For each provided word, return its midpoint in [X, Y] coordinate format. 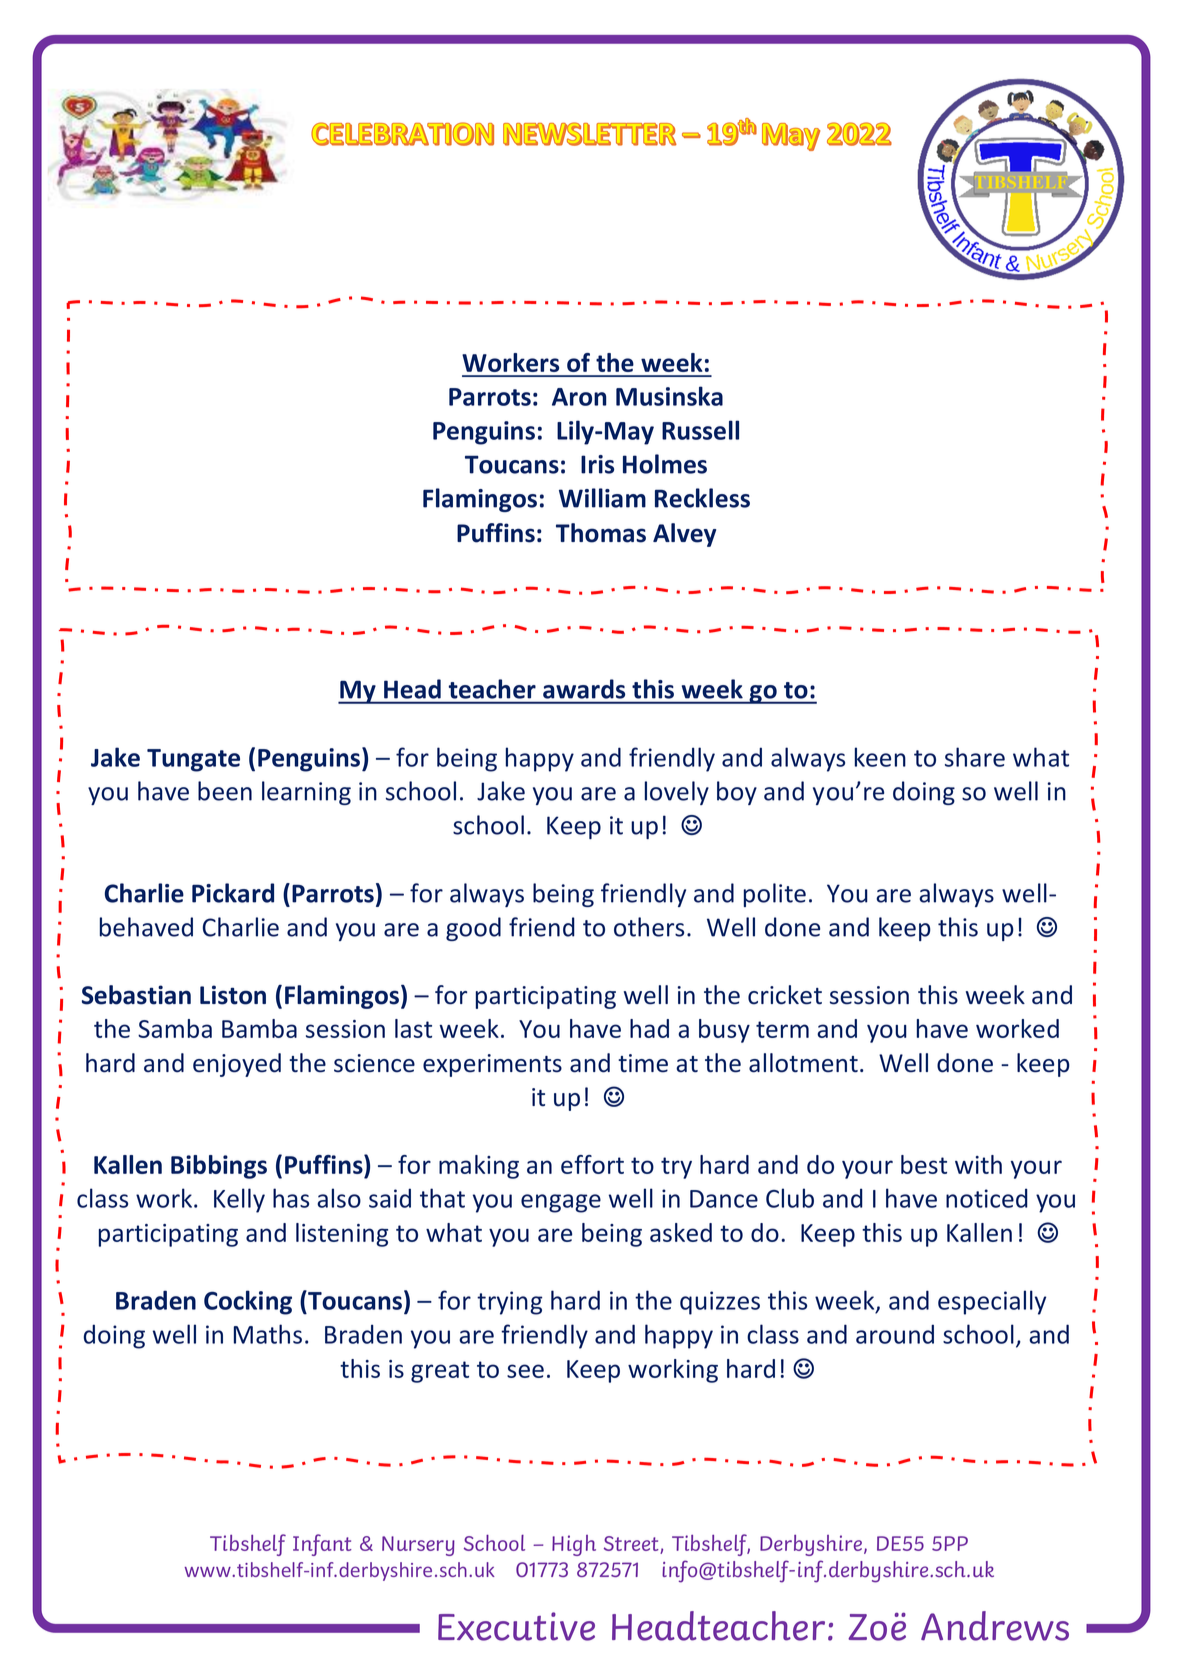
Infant [322, 1545]
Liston [233, 995]
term [782, 1029]
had [649, 1028]
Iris [597, 464]
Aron [579, 397]
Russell [700, 430]
